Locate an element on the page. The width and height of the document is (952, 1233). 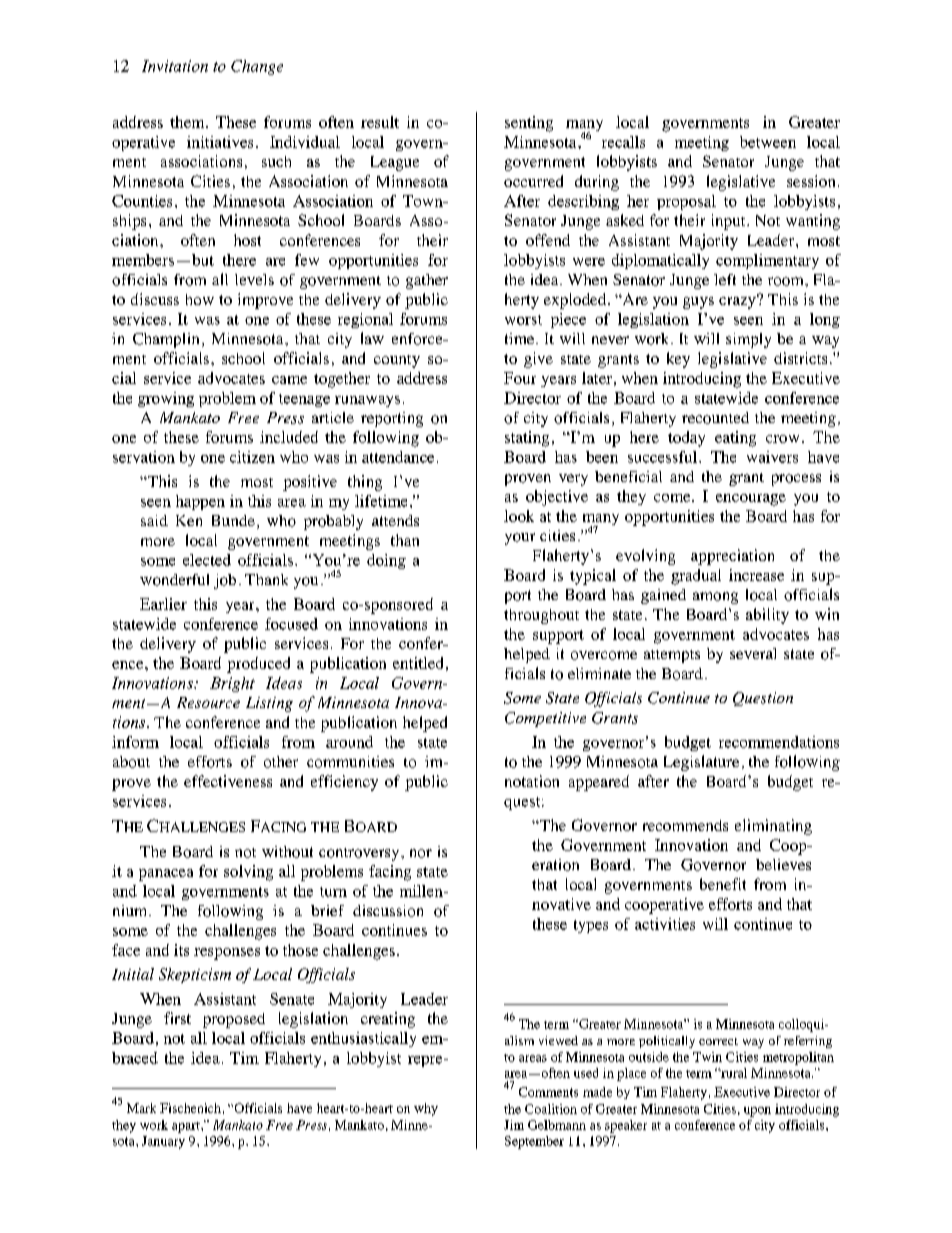
Jim is located at coordinates (514, 1125).
